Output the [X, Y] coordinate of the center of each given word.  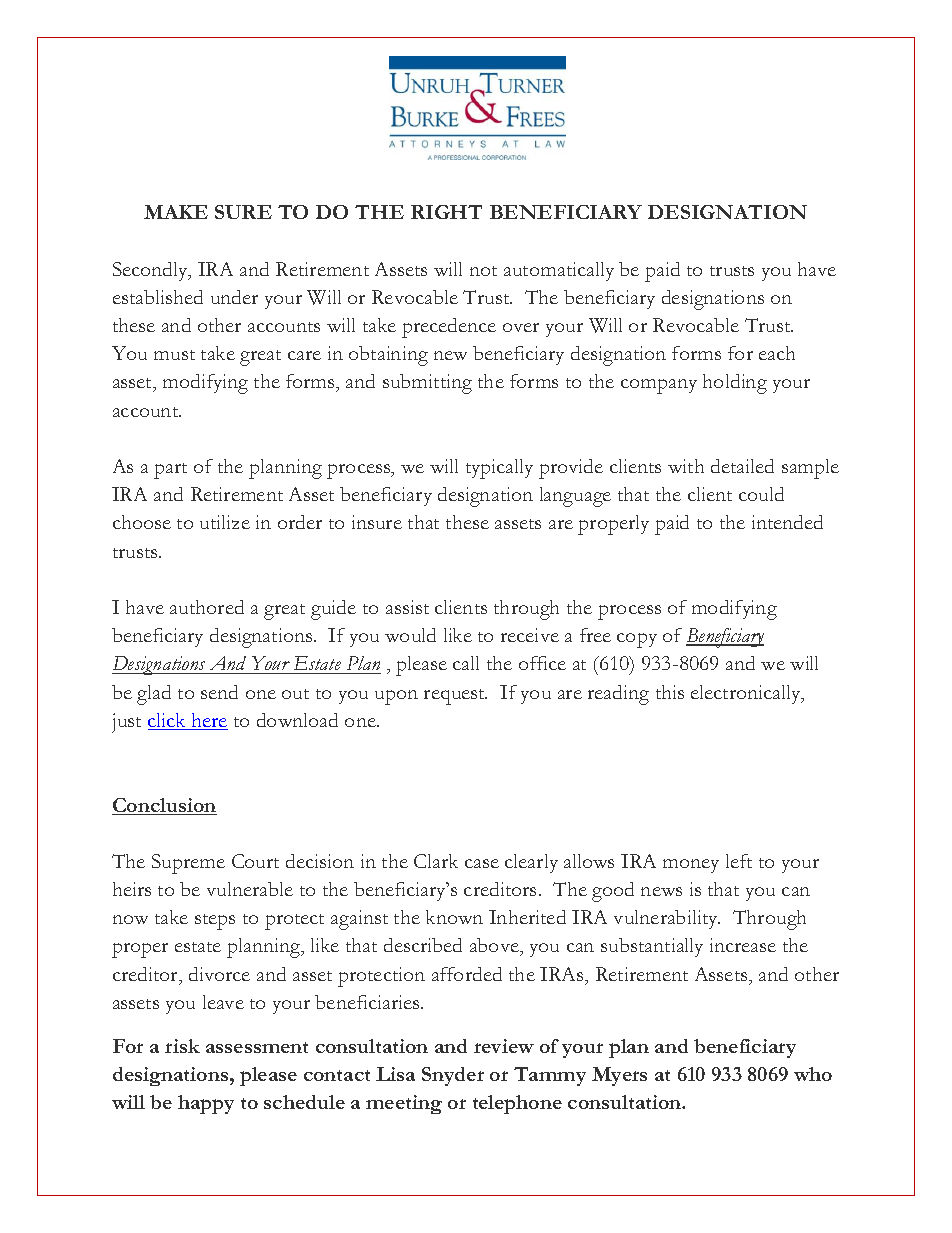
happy [206, 1104]
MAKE [176, 212]
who [813, 1074]
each [777, 353]
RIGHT [446, 212]
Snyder [453, 1076]
